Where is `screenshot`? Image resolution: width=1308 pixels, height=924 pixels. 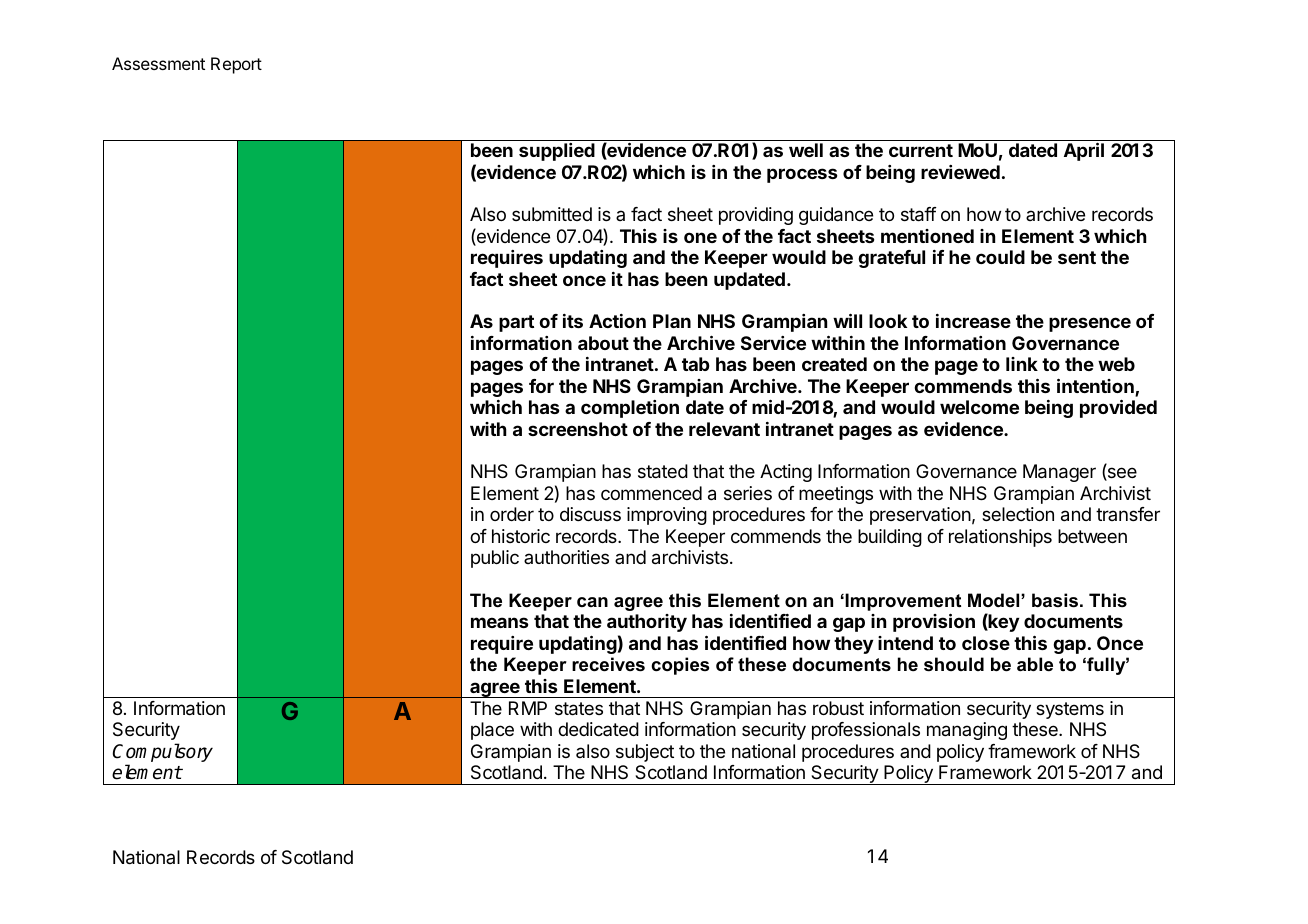
screenshot is located at coordinates (578, 429).
